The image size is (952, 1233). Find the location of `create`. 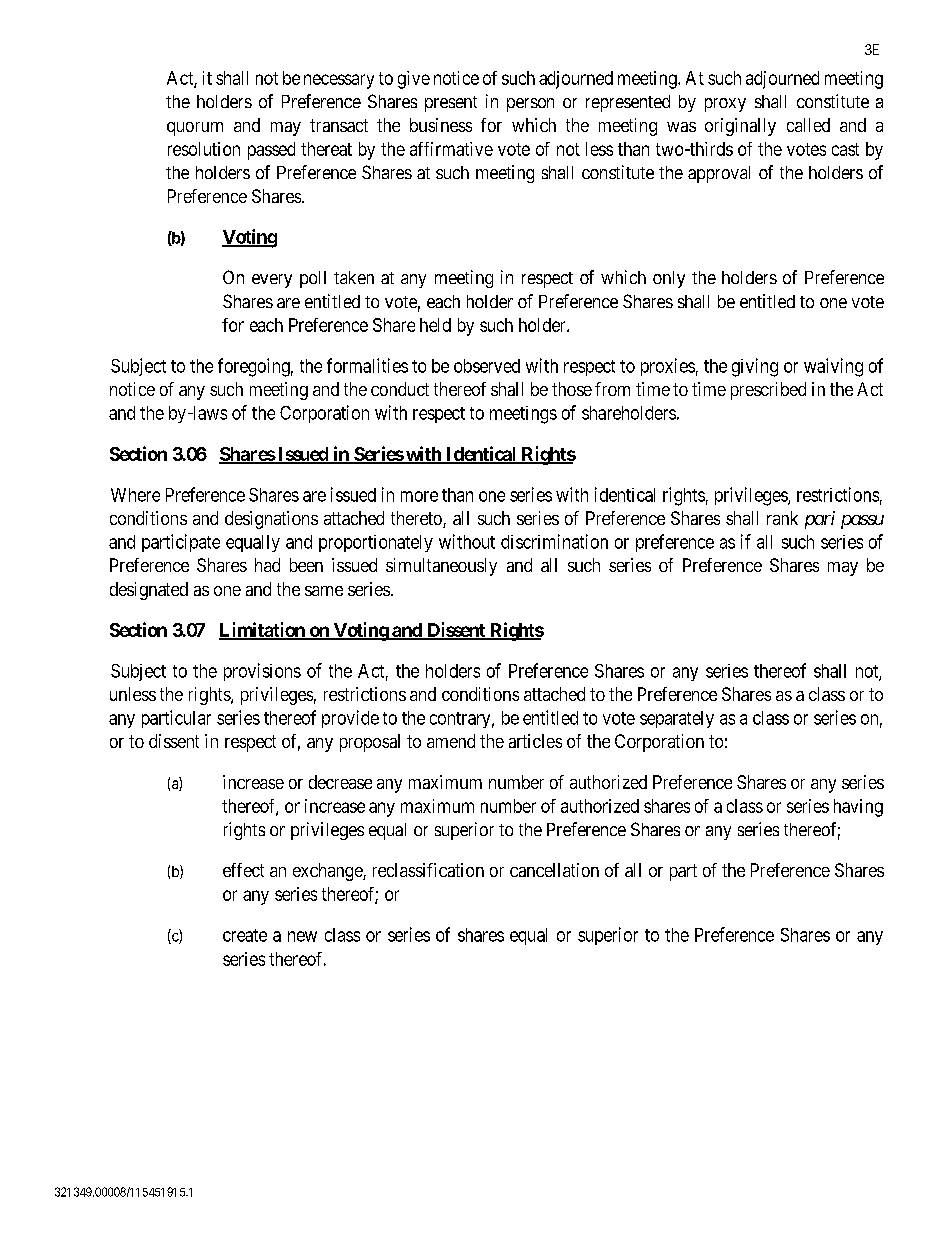

create is located at coordinates (245, 935).
